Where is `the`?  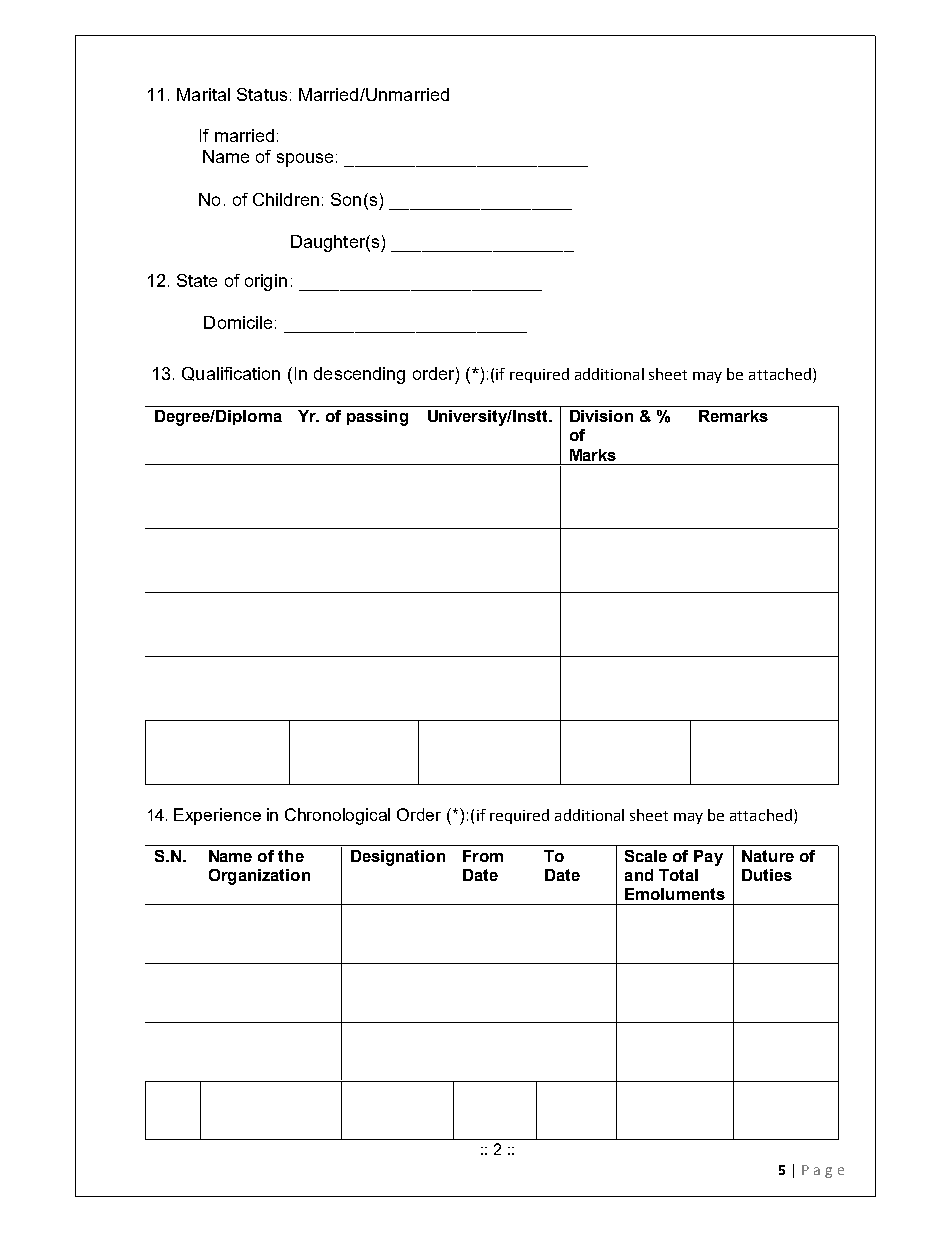
the is located at coordinates (291, 856).
